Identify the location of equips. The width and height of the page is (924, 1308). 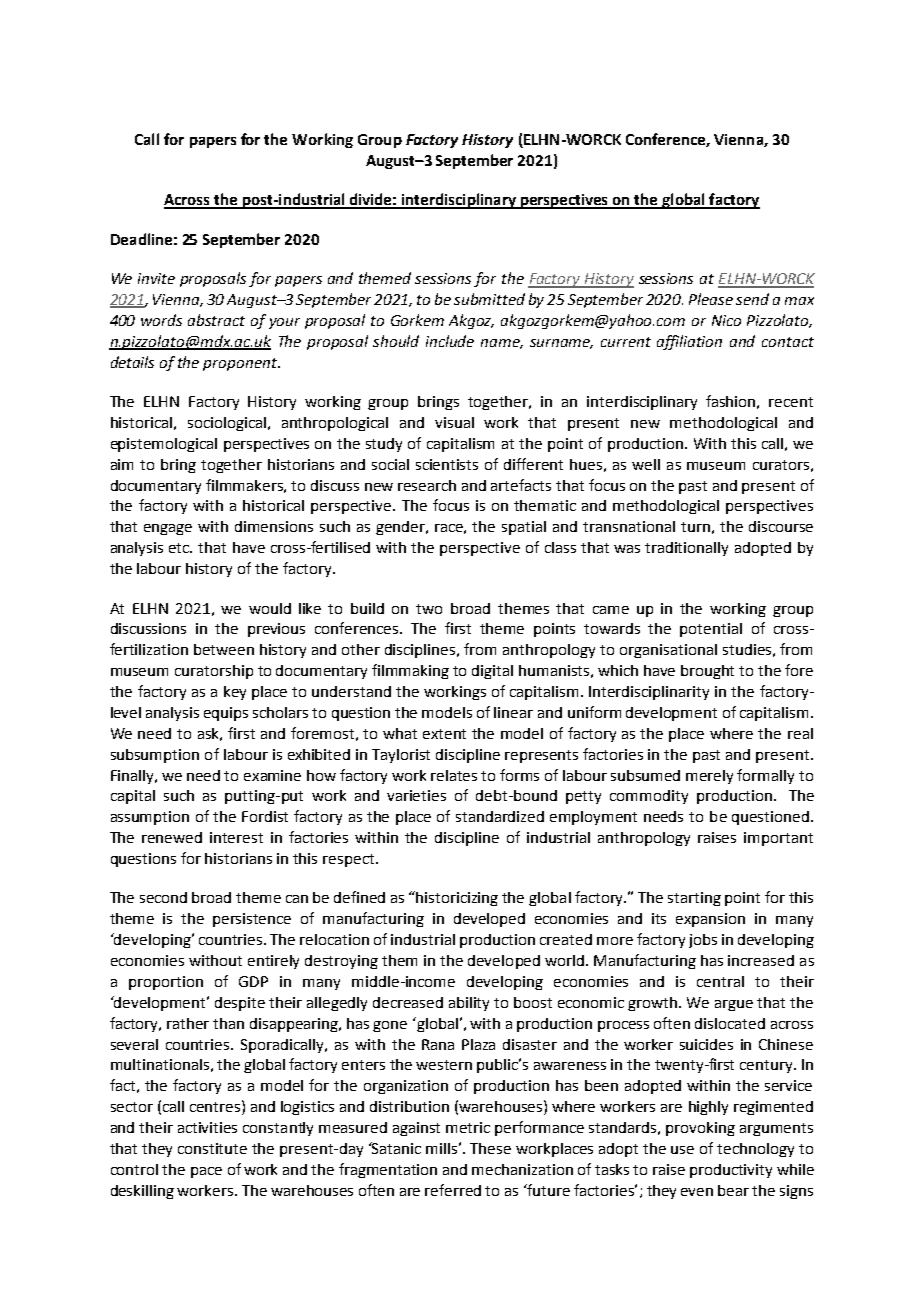
(226, 714).
